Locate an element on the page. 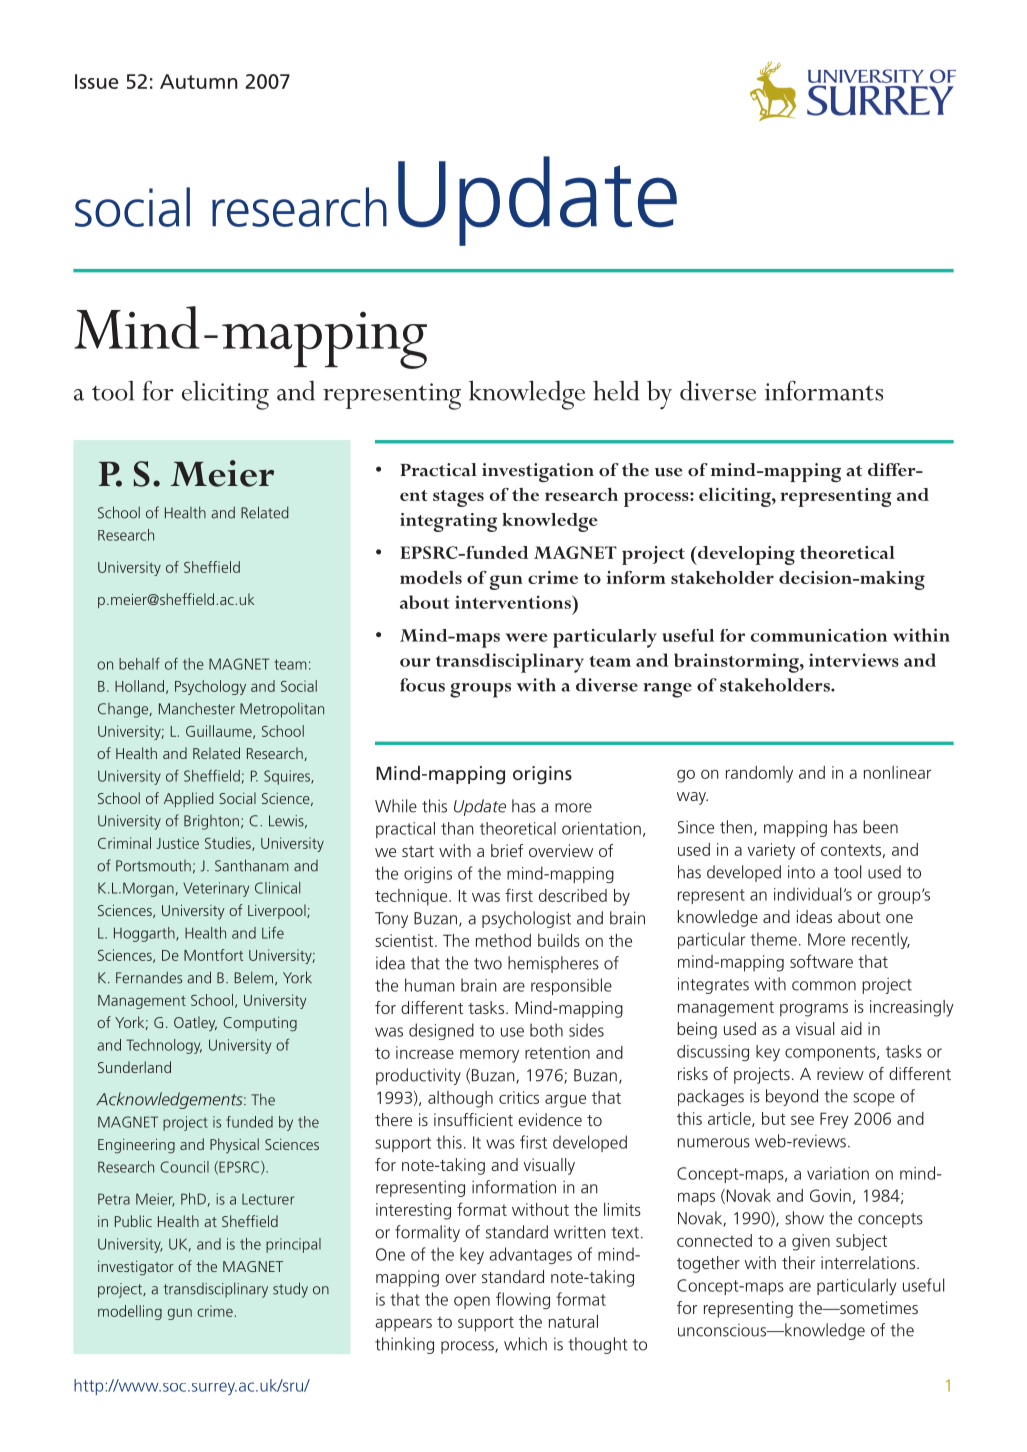 The image size is (1027, 1452). investigation is located at coordinates (538, 473).
